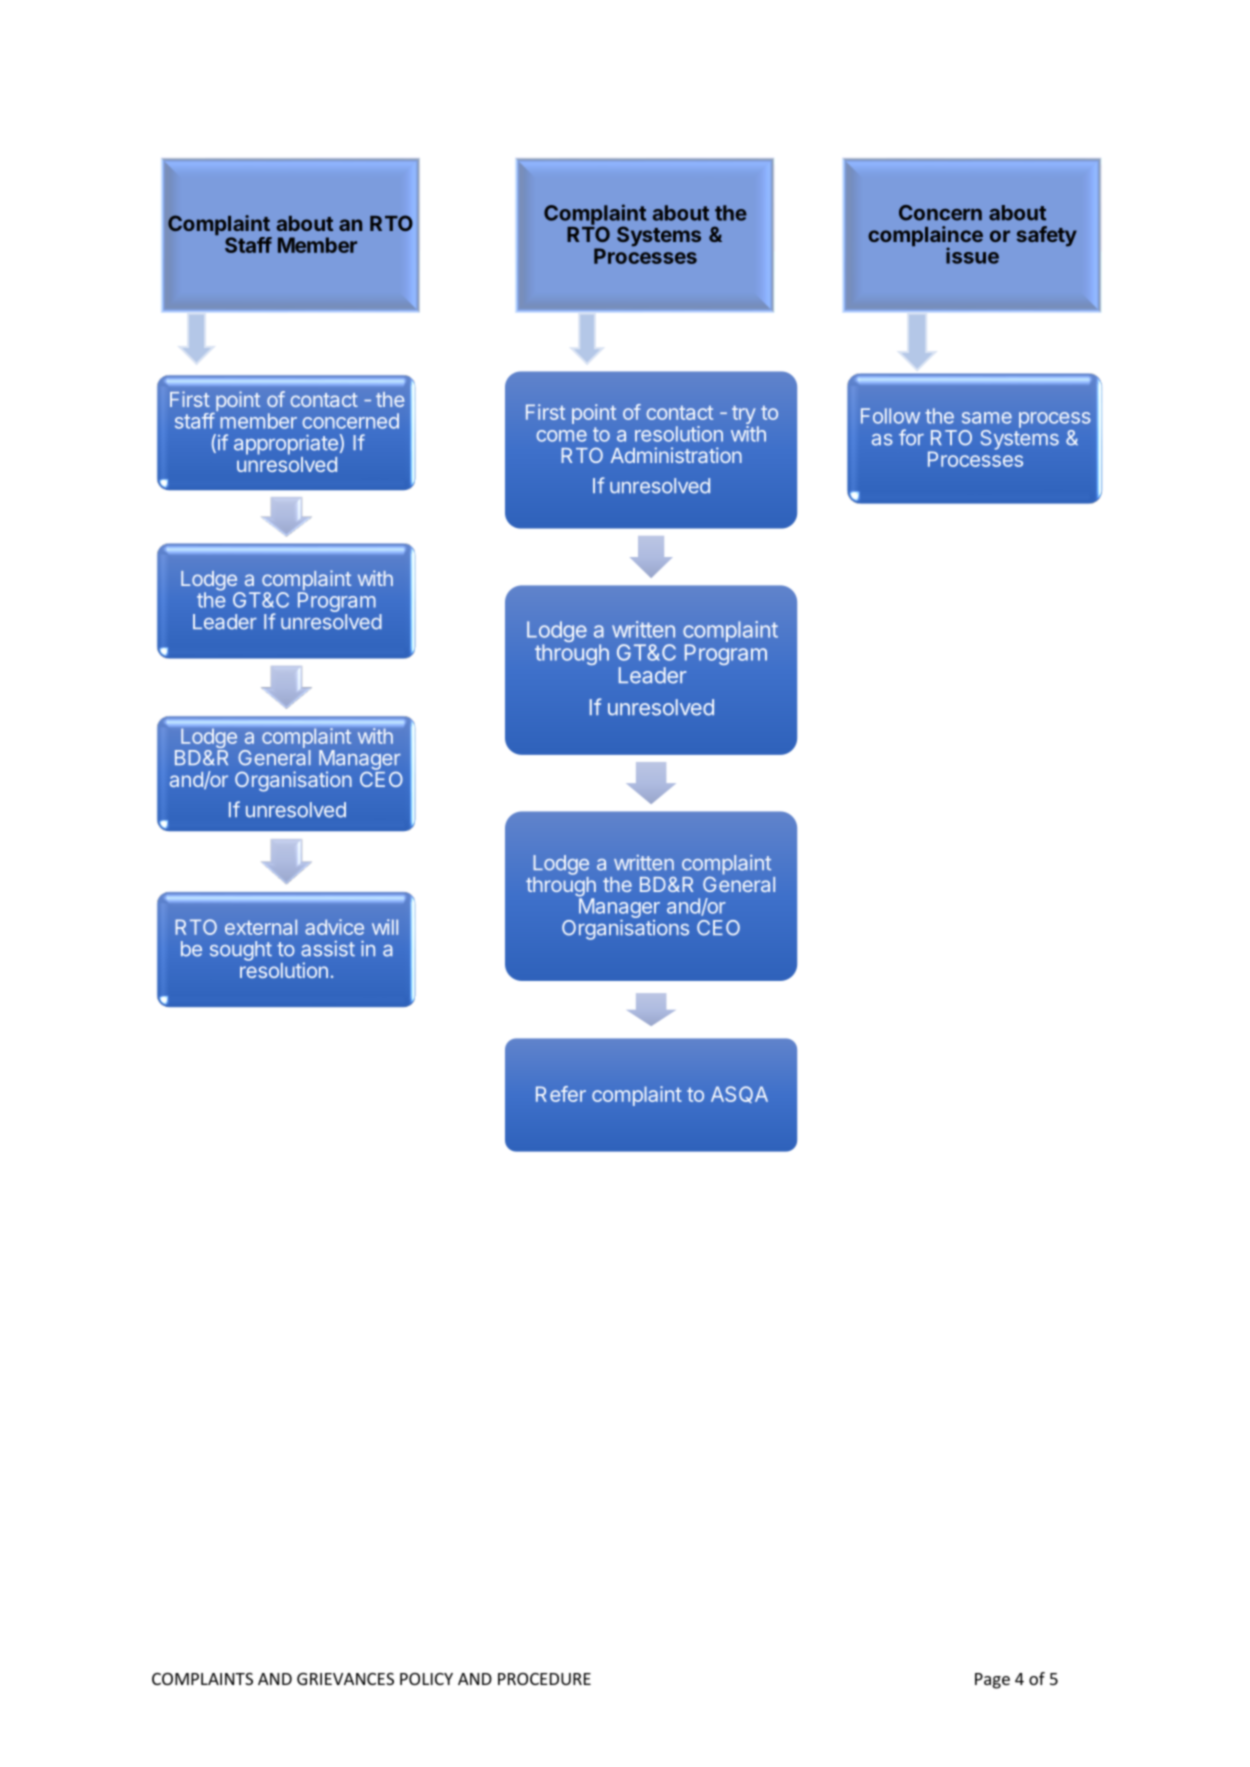  Describe the element at coordinates (992, 1681) in the screenshot. I see `Page` at that location.
